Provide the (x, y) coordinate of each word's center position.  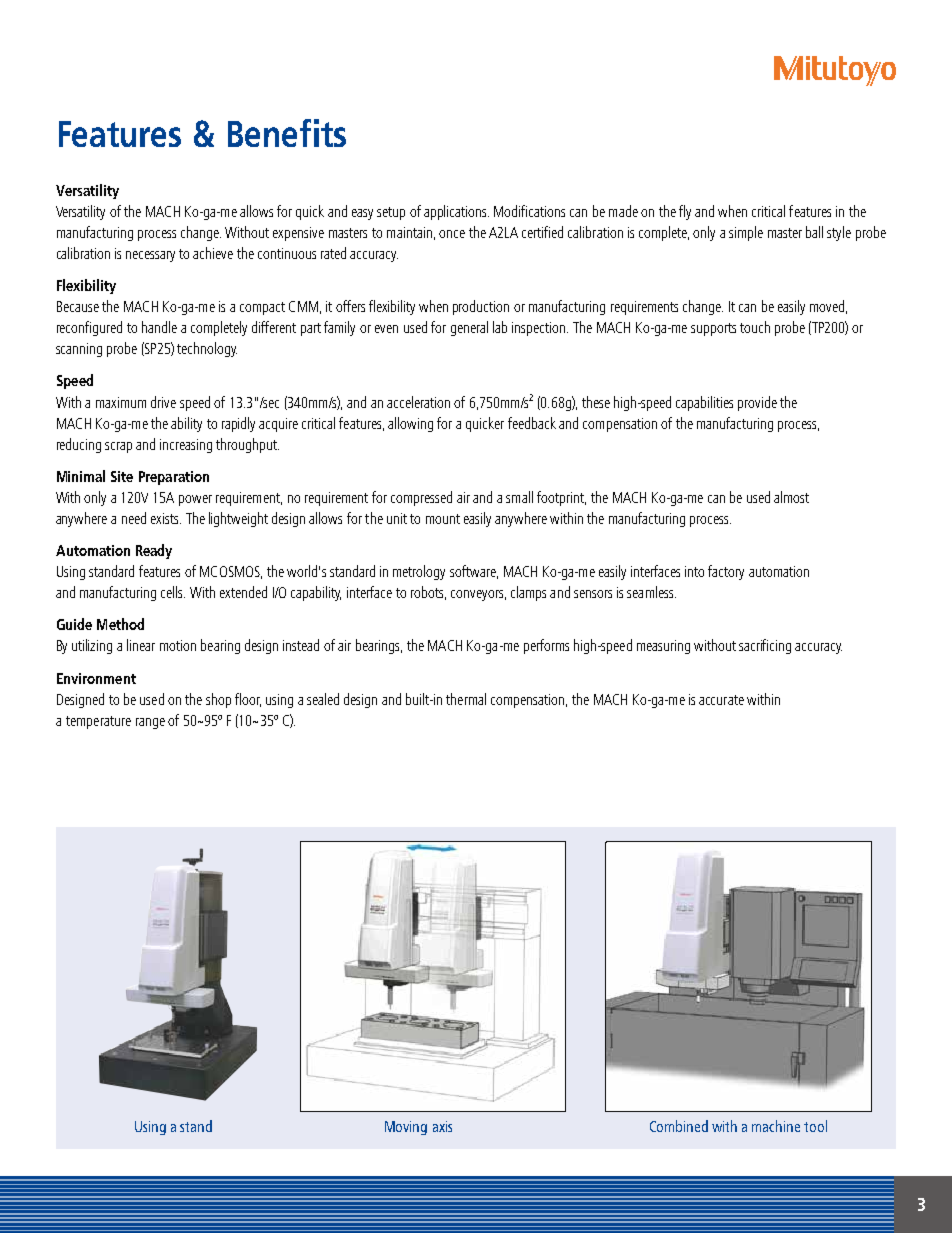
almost (791, 497)
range (150, 723)
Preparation (174, 478)
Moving (406, 1128)
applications (456, 212)
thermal (466, 699)
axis (442, 1126)
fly (685, 212)
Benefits (287, 133)
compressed (421, 498)
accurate (721, 700)
